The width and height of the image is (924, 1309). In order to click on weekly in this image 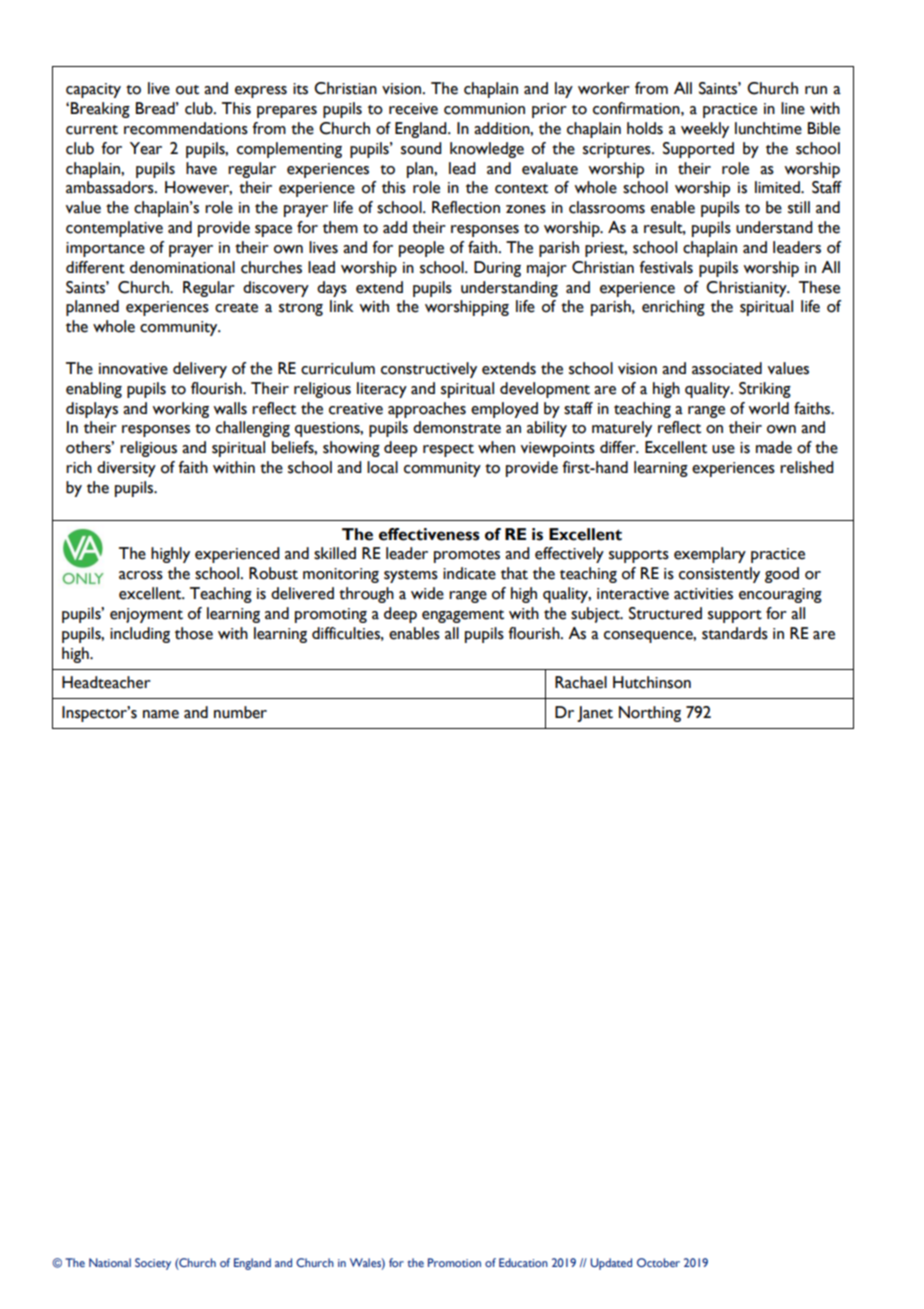, I will do `click(705, 130)`.
